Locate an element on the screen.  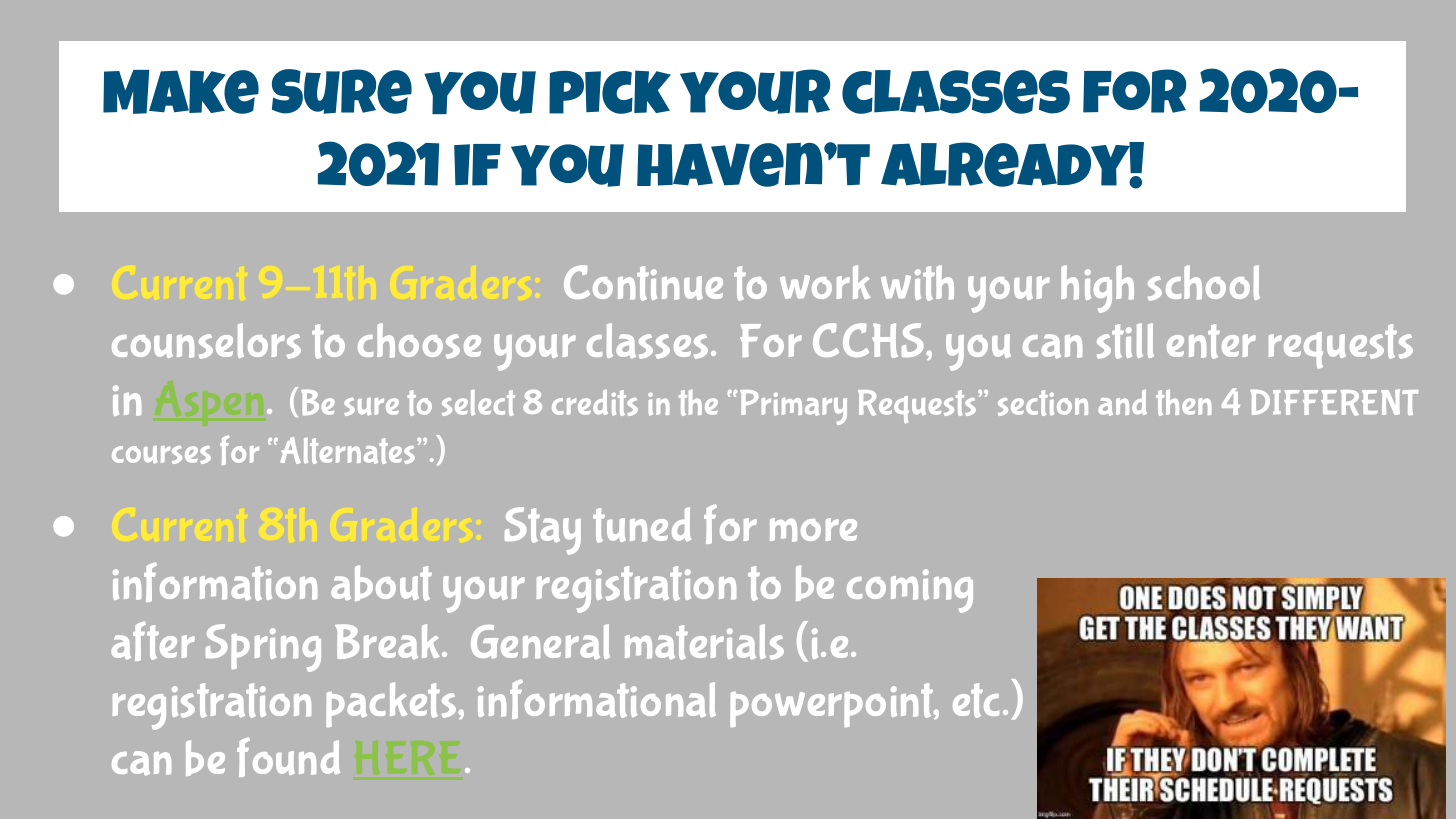
counselors is located at coordinates (206, 341).
